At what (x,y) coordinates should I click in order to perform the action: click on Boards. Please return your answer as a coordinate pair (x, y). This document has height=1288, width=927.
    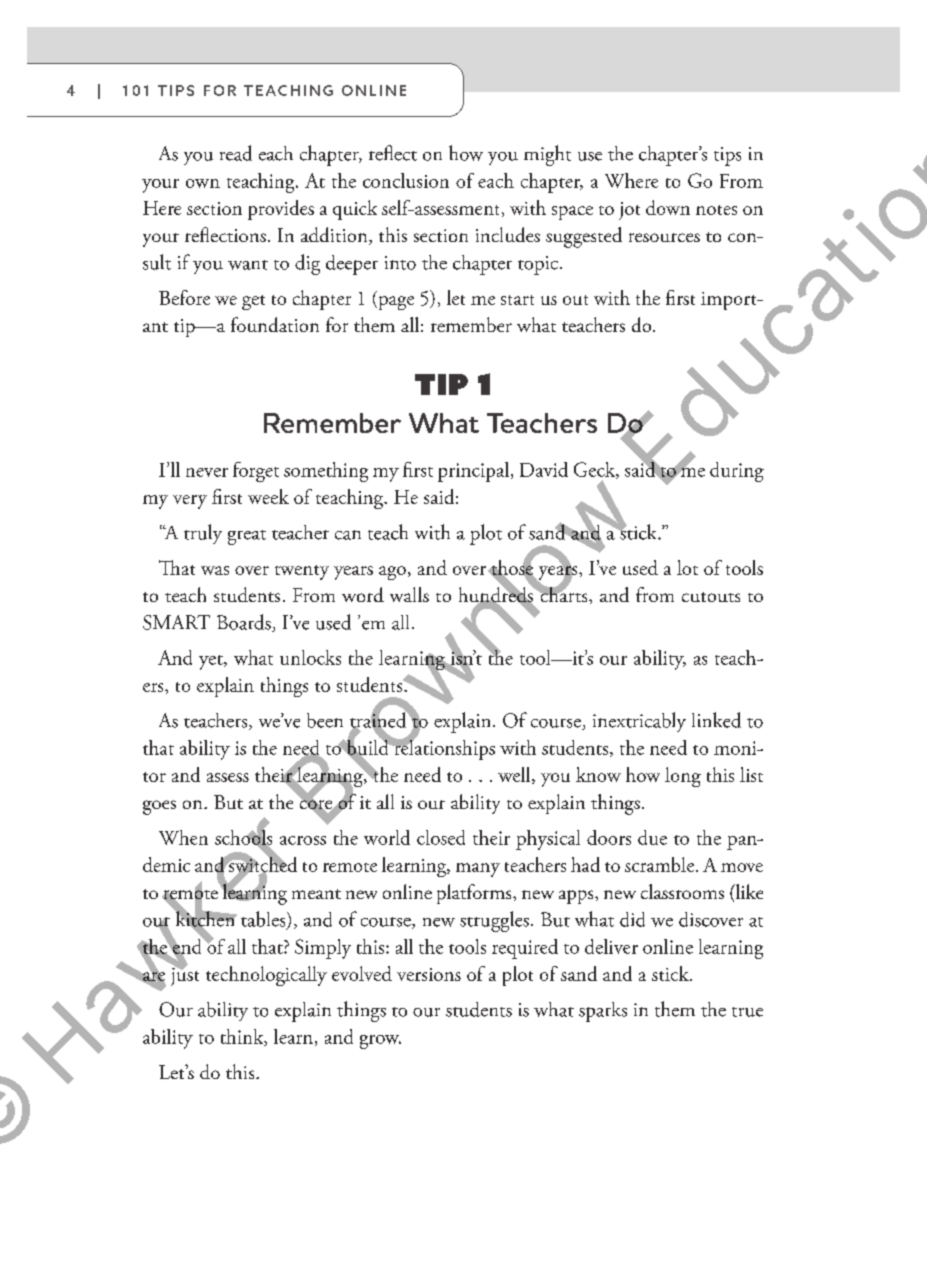
    Looking at the image, I should click on (245, 623).
